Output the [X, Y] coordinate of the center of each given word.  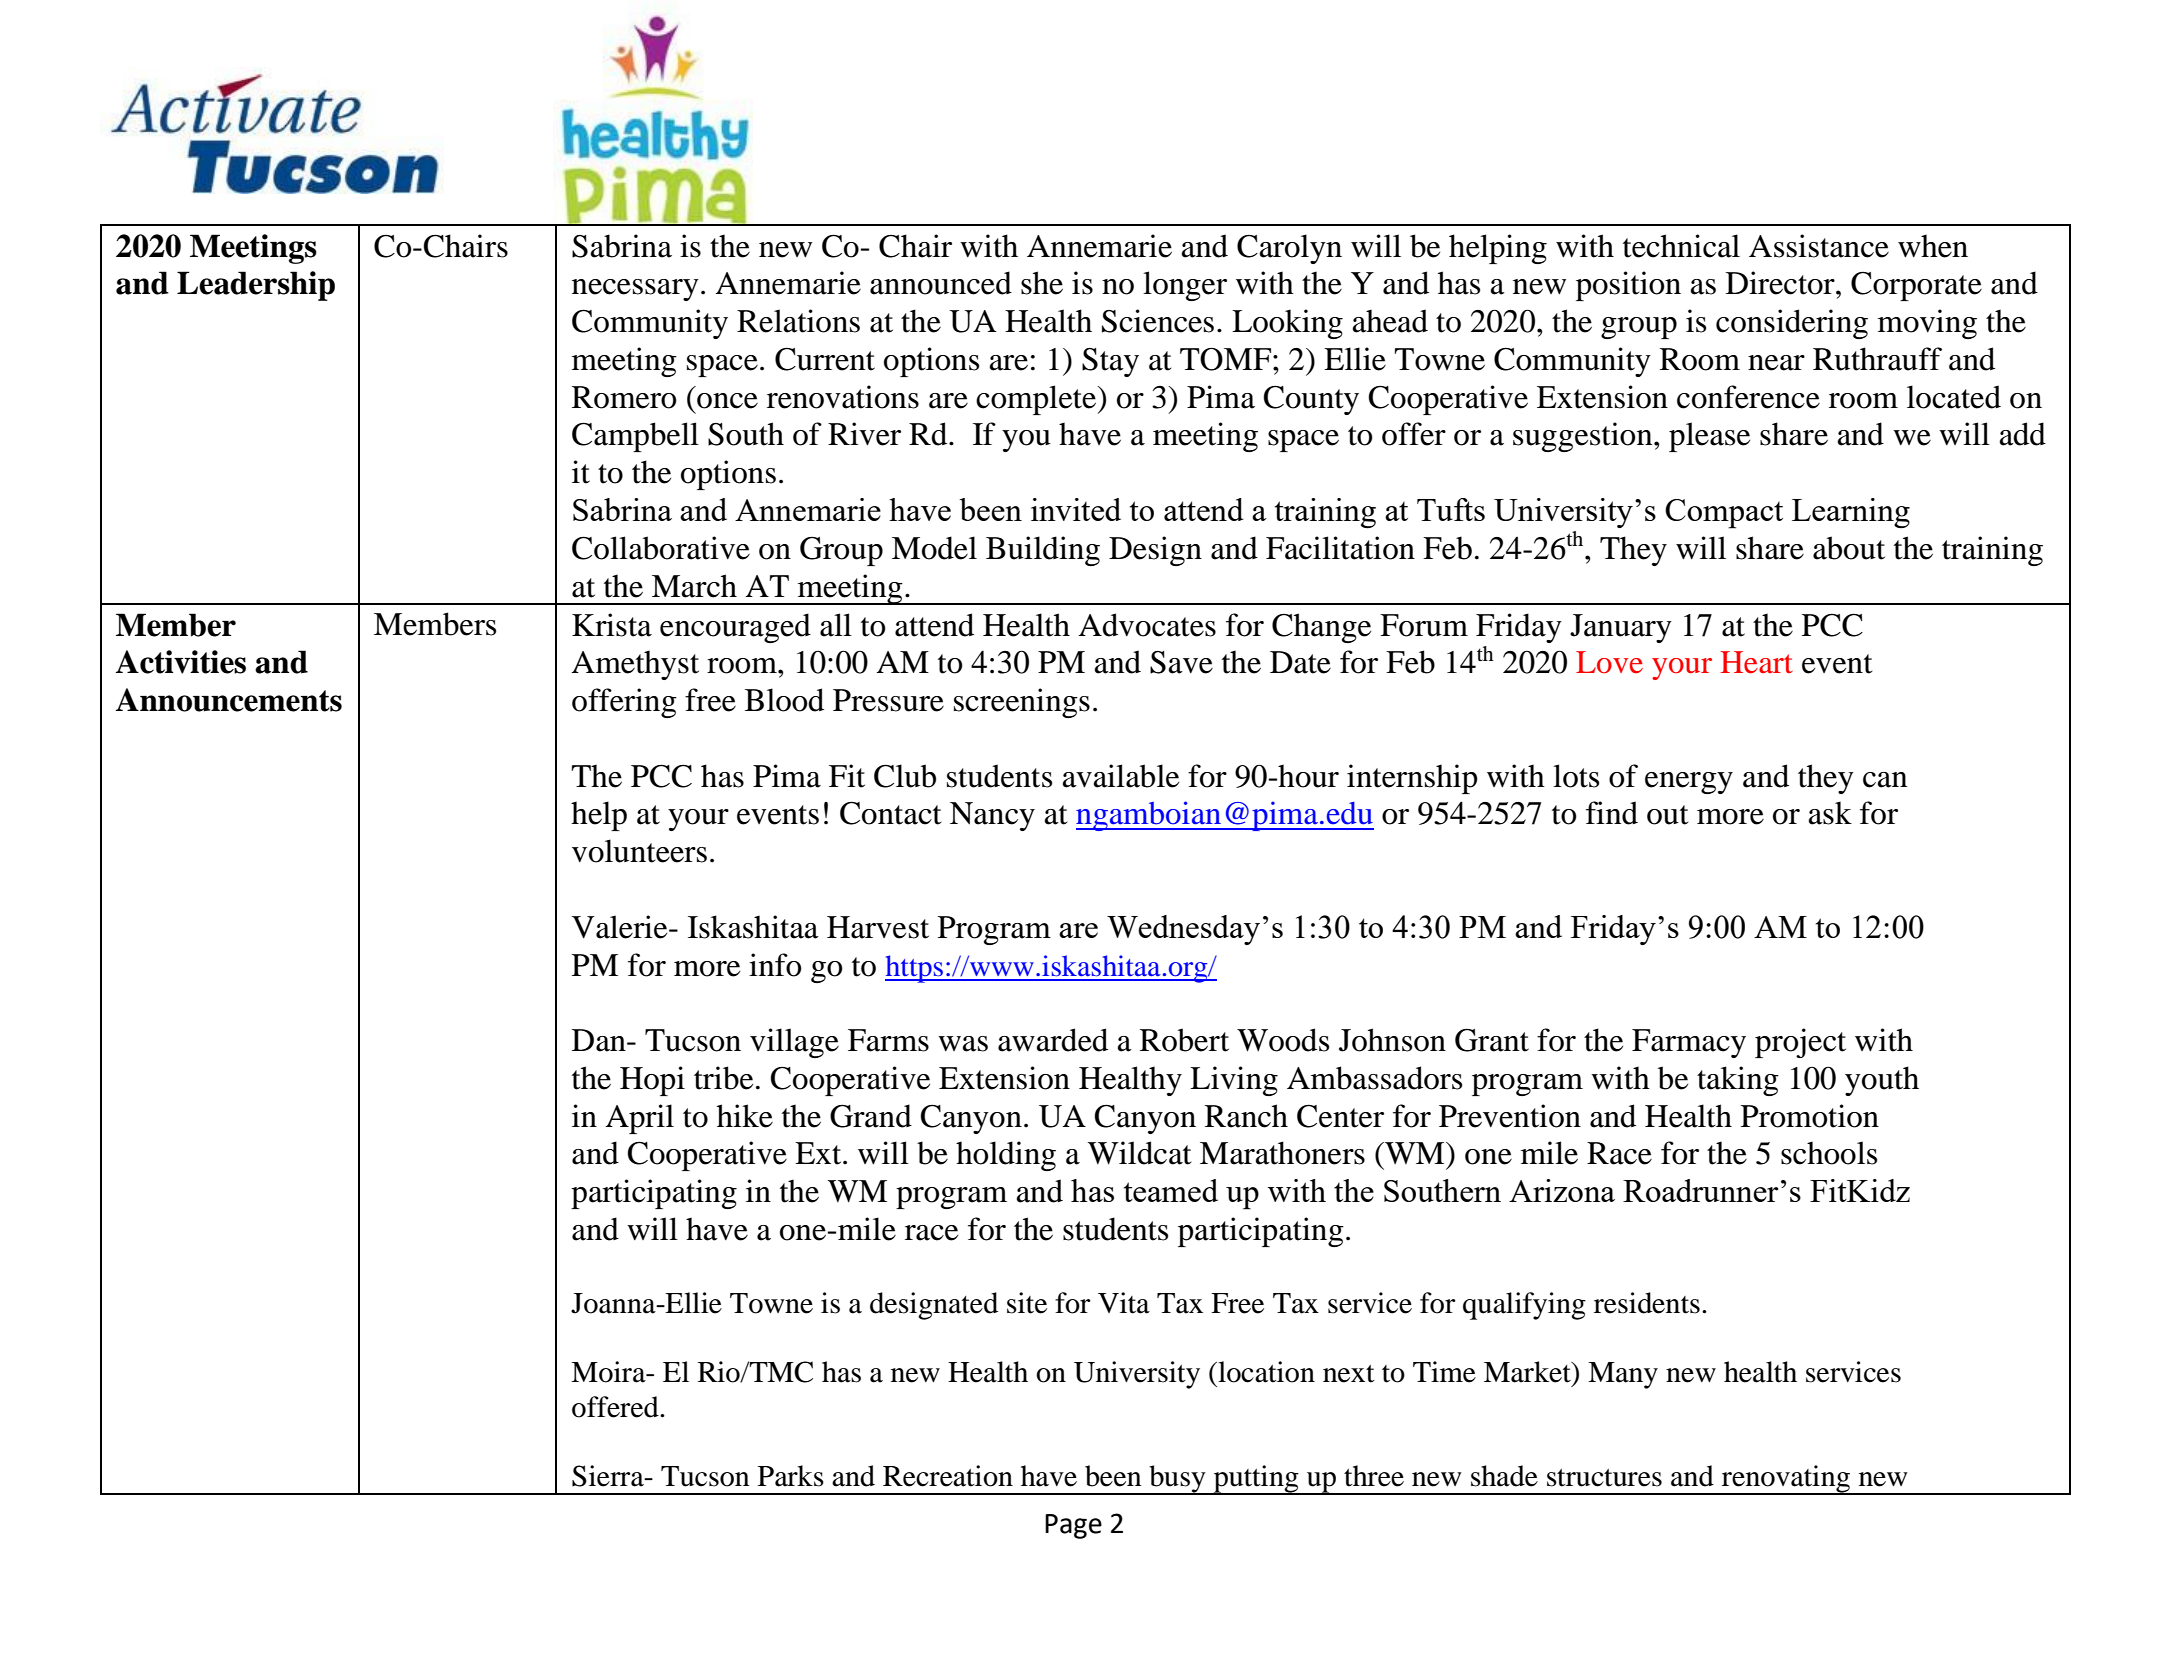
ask [1830, 813]
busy [1177, 1480]
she [1042, 283]
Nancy [992, 816]
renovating [1786, 1480]
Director [1781, 283]
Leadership [256, 286]
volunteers [639, 851]
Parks [791, 1476]
